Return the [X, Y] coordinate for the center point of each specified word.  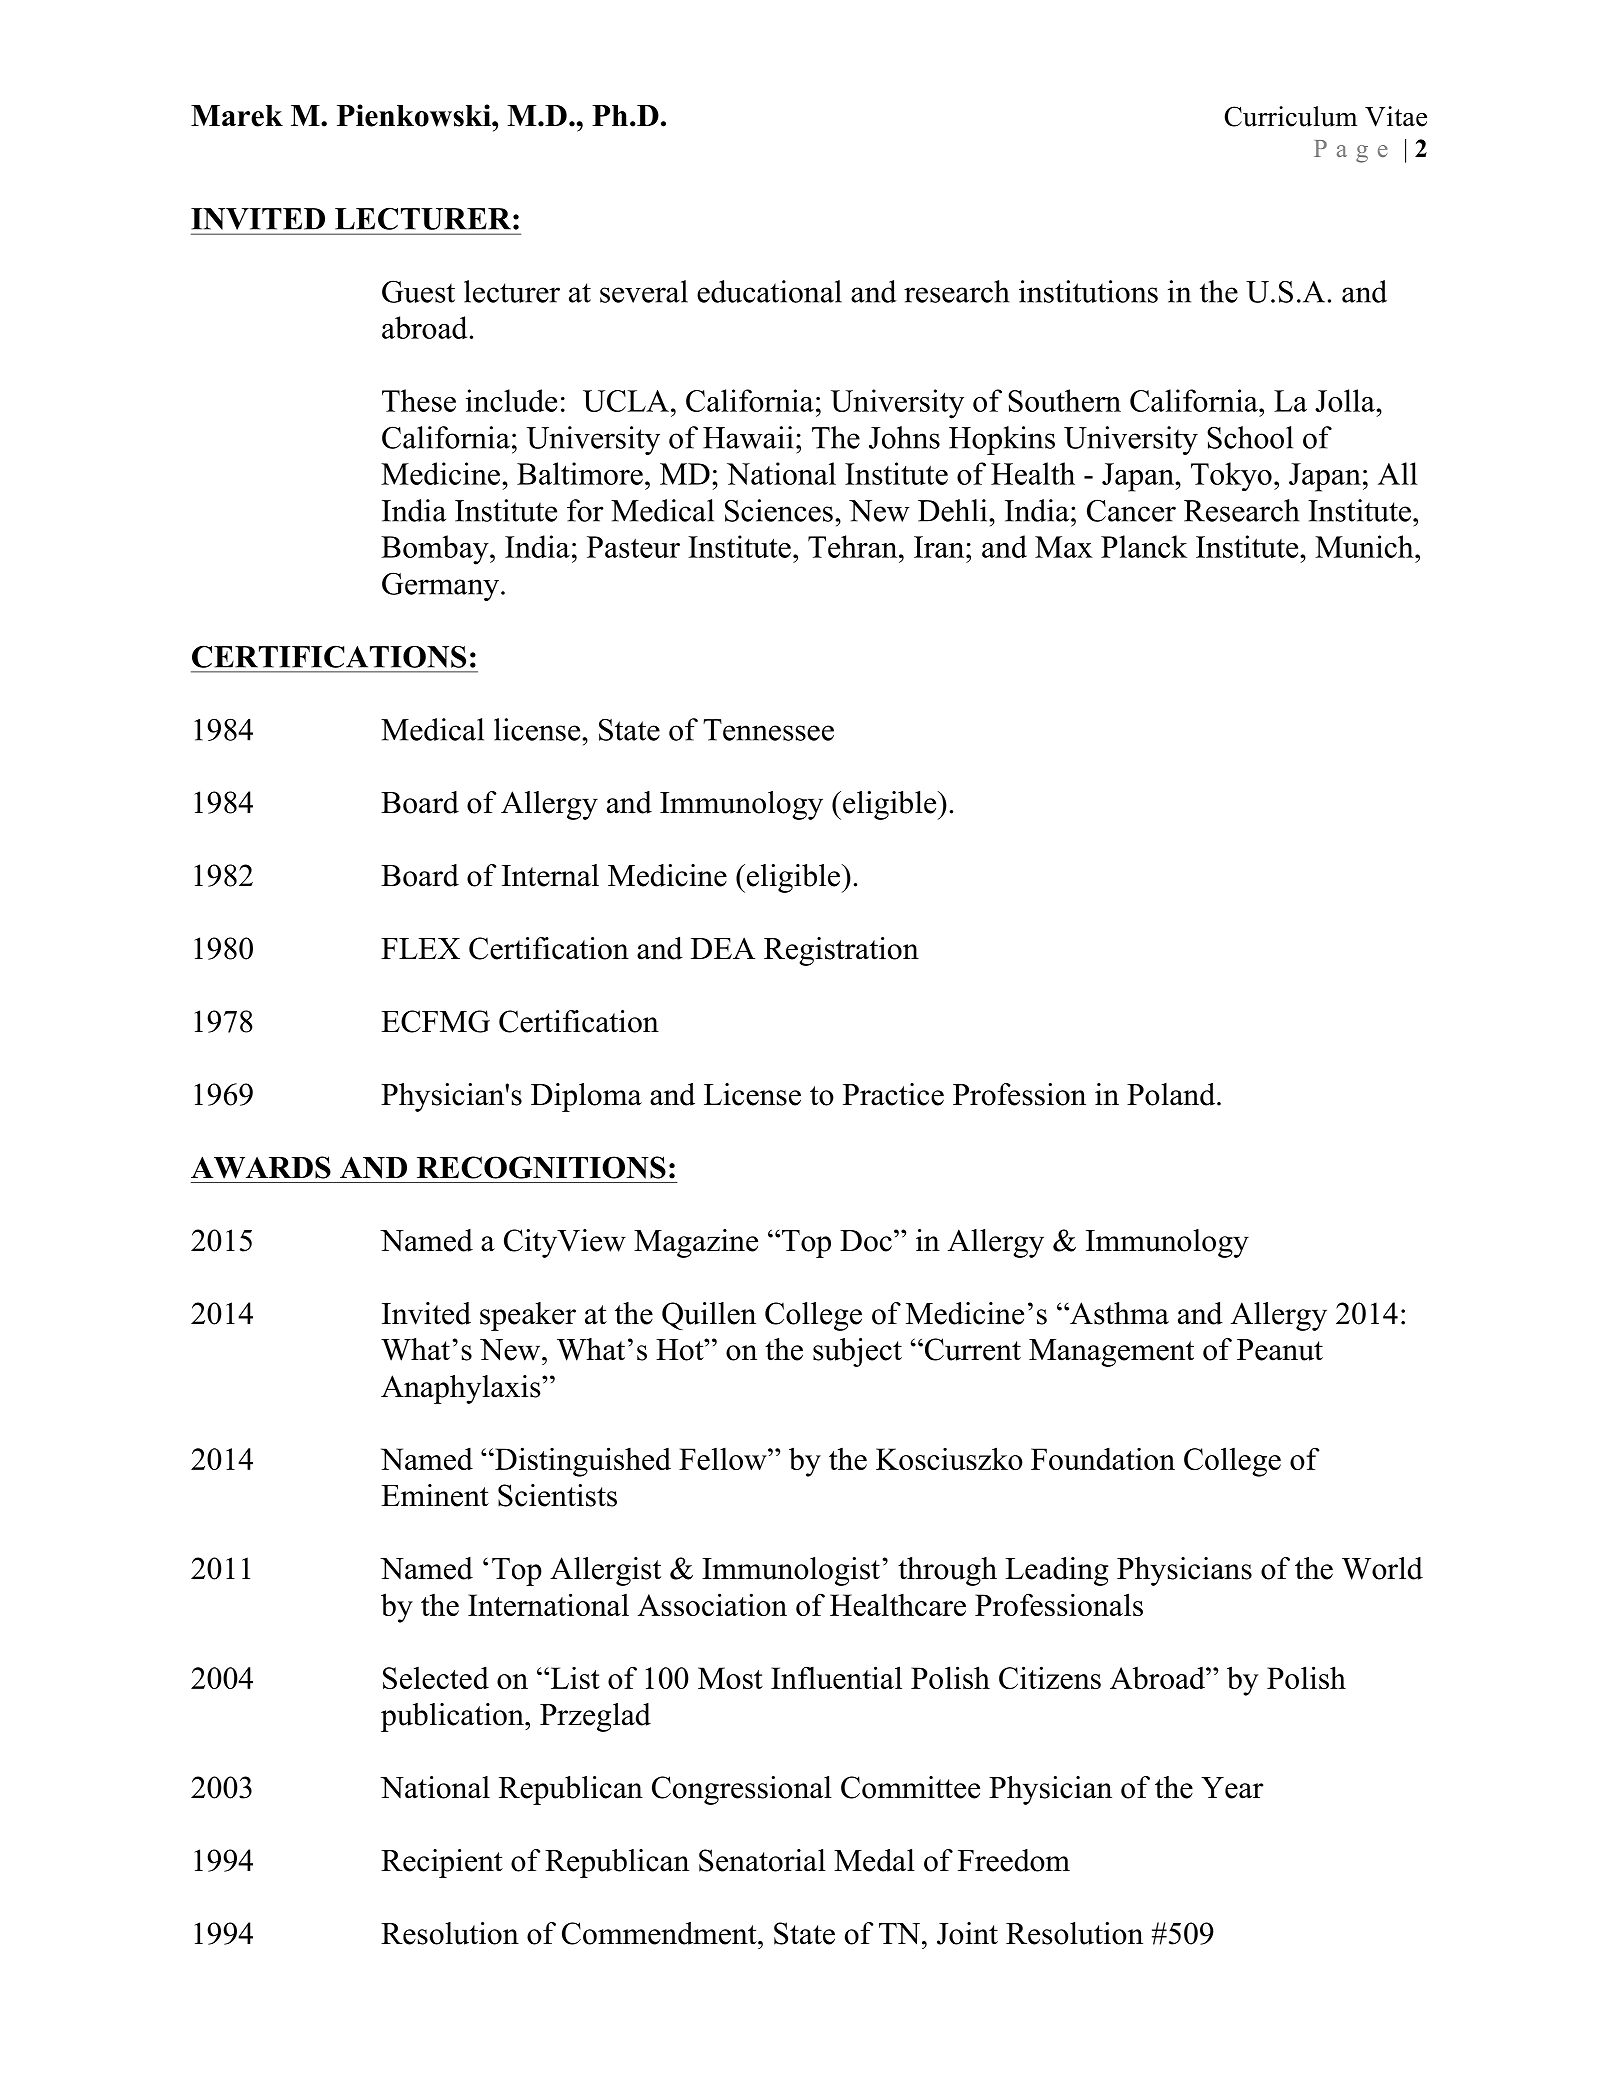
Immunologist [791, 1571]
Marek [237, 116]
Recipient [442, 1863]
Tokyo [1231, 476]
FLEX [420, 948]
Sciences [779, 510]
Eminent [435, 1495]
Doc [866, 1241]
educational [769, 291]
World [1382, 1568]
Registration [841, 951]
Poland [1172, 1094]
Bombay [436, 550]
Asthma [1118, 1313]
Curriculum [1290, 116]
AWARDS [261, 1167]
